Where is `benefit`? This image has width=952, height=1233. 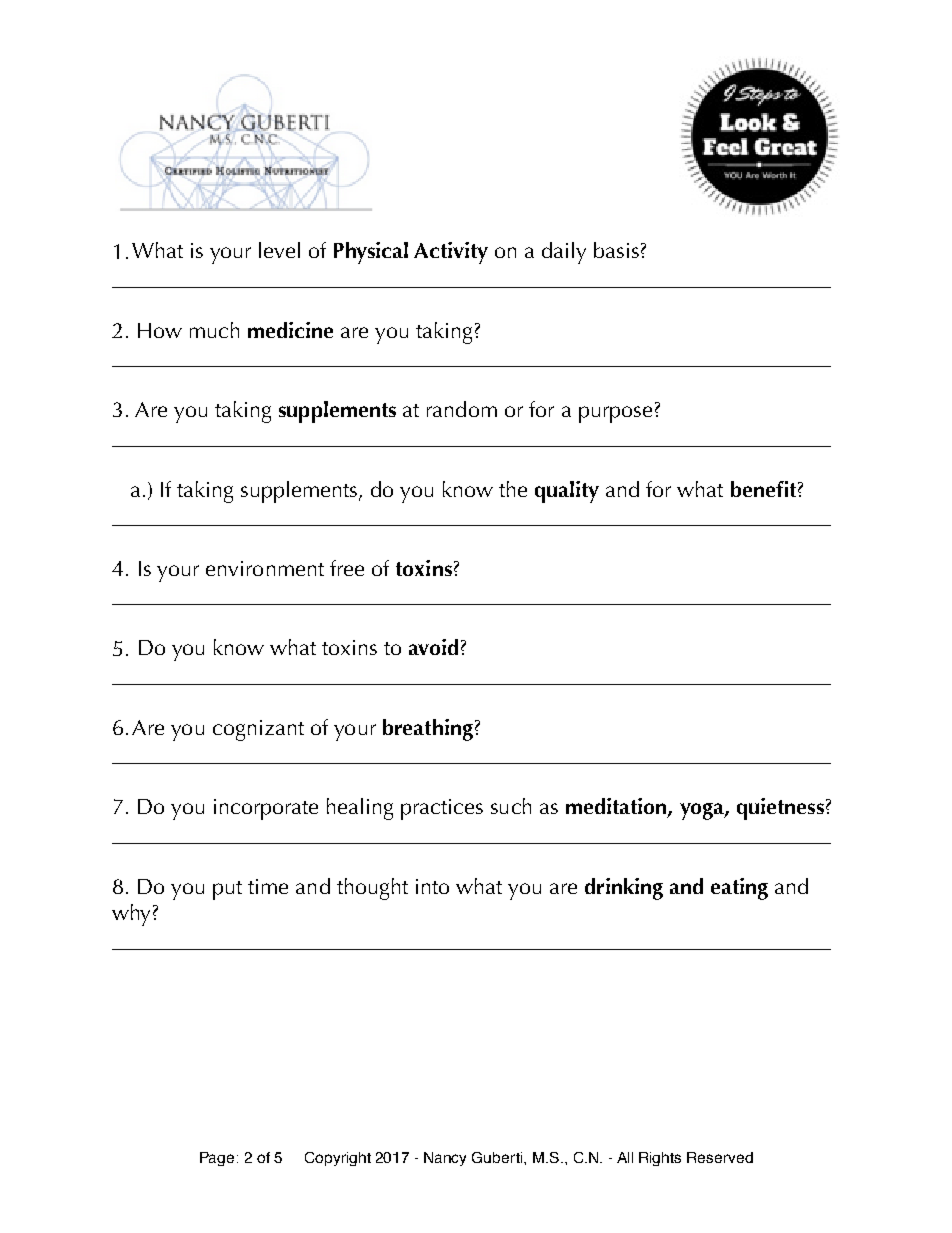
benefit is located at coordinates (763, 489).
